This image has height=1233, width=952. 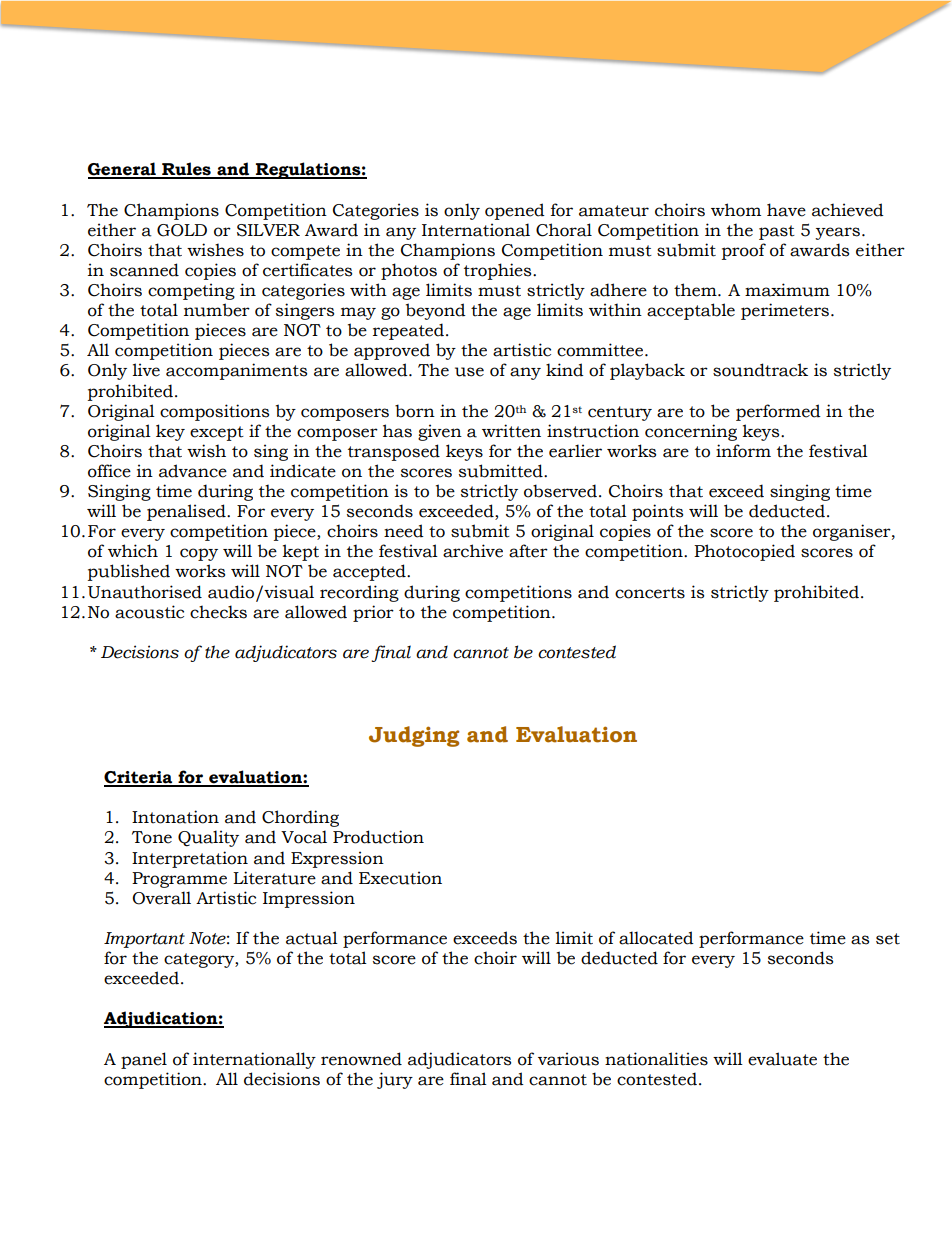 I want to click on have, so click(x=786, y=210).
